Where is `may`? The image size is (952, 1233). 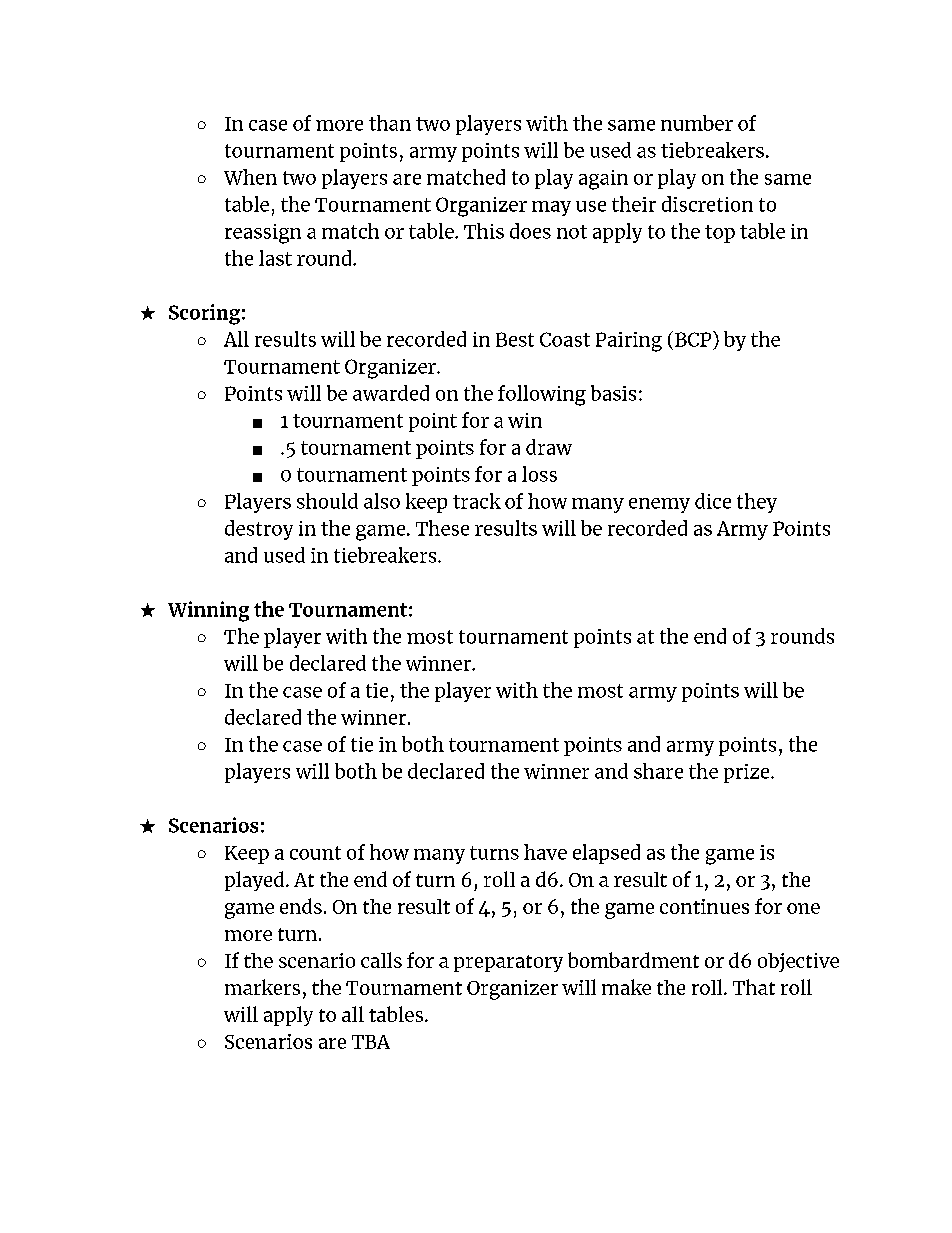
may is located at coordinates (551, 208).
